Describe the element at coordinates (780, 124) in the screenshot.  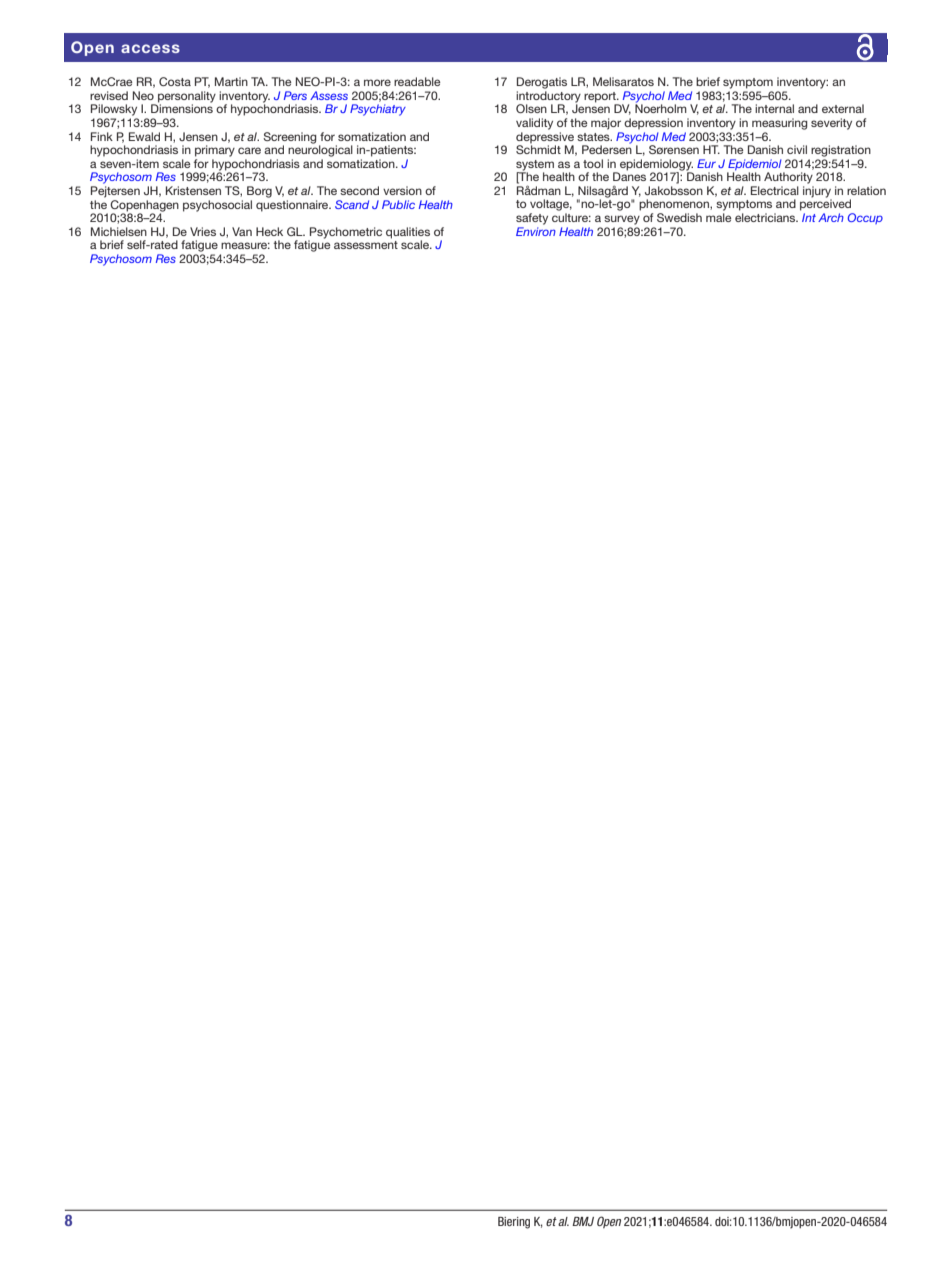
I see `measuring` at that location.
